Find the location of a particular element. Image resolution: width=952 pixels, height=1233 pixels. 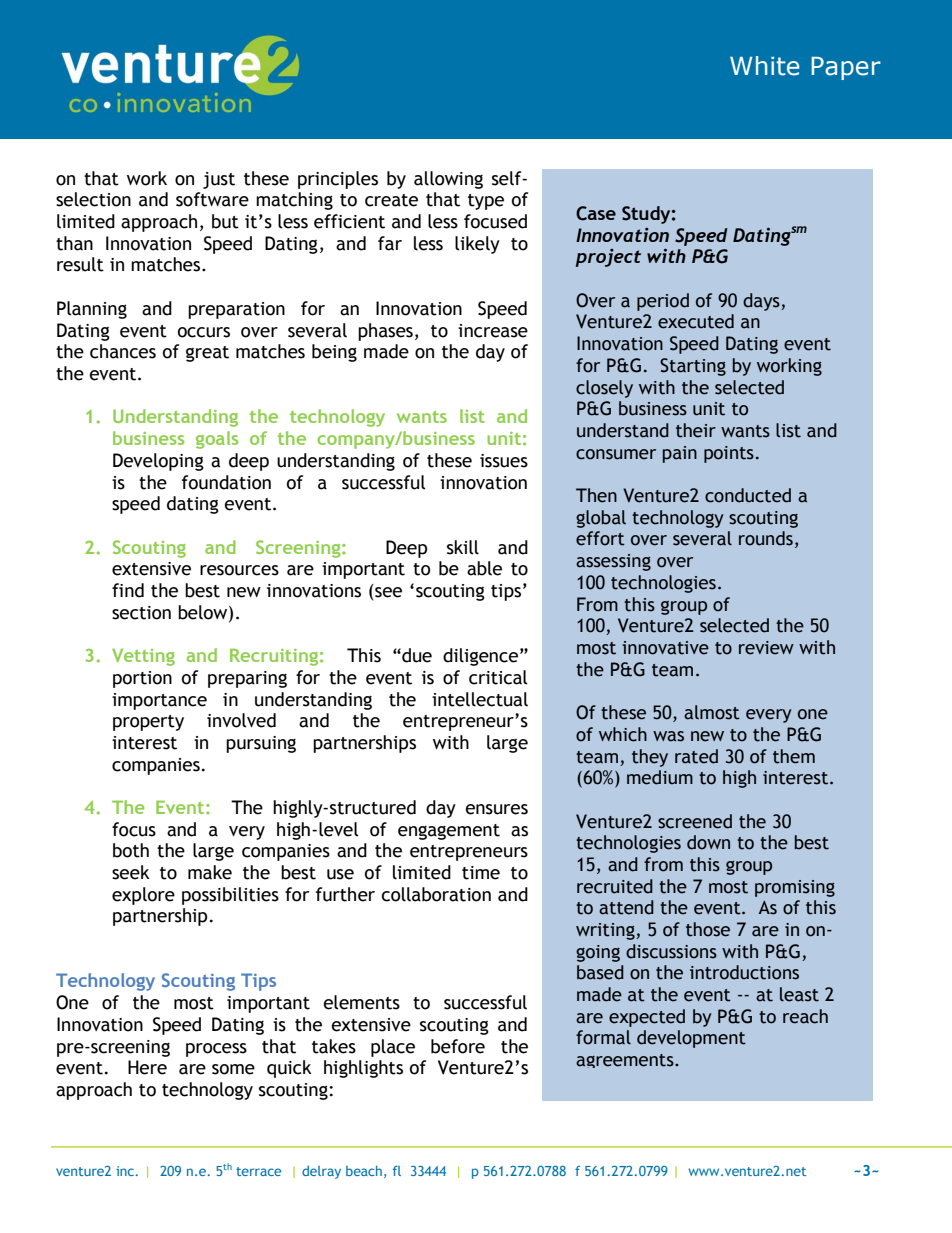

just is located at coordinates (219, 180).
